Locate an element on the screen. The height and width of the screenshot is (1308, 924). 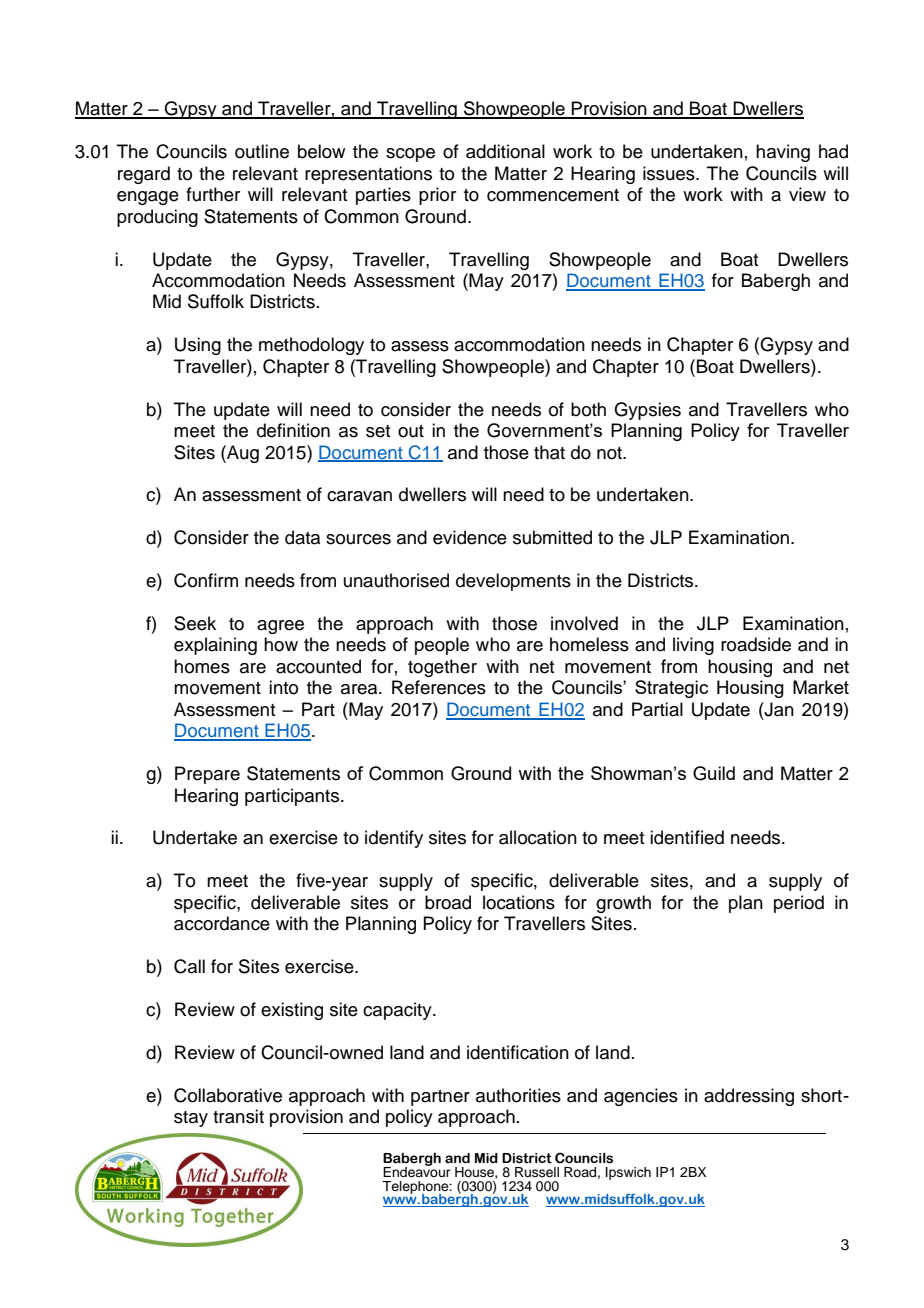
evidence is located at coordinates (470, 537).
